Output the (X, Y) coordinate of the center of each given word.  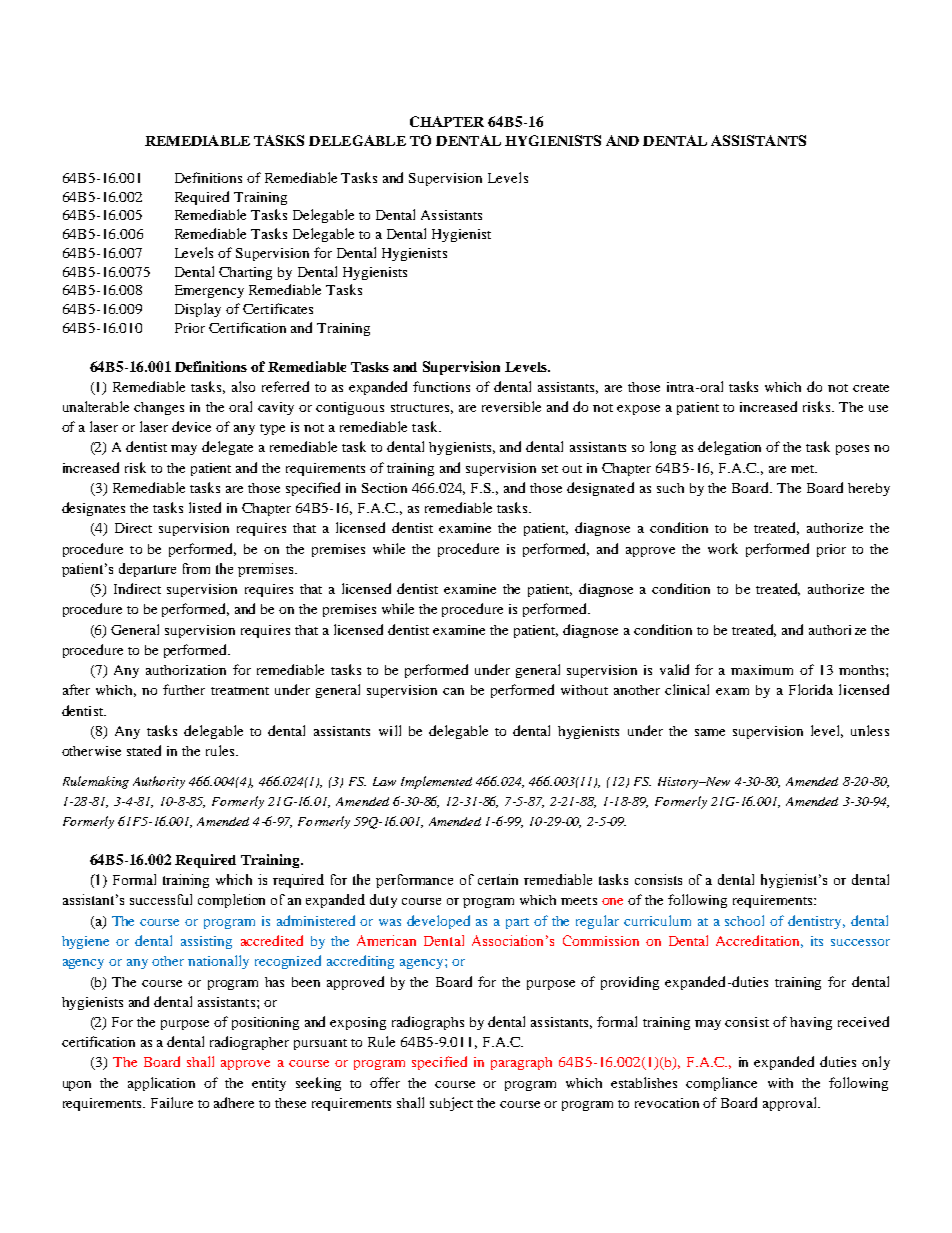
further (184, 689)
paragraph (521, 1063)
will (390, 730)
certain (498, 879)
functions (441, 386)
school (744, 920)
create (871, 388)
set (550, 469)
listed (205, 507)
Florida (811, 689)
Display (198, 310)
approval (791, 1104)
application (161, 1084)
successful (161, 899)
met (804, 469)
